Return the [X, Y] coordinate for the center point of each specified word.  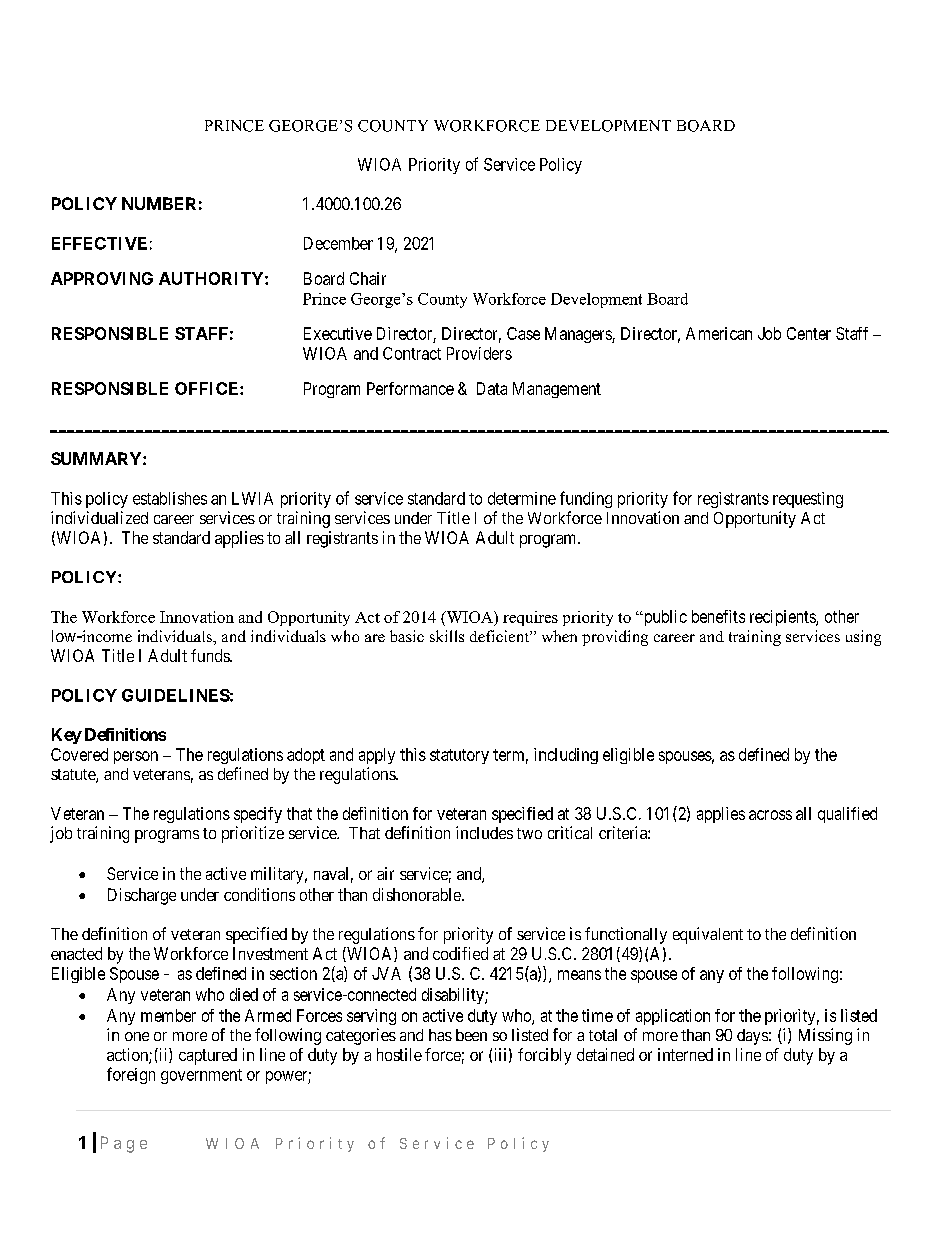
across [770, 815]
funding [586, 499]
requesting [808, 500]
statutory [459, 756]
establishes [170, 498]
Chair [368, 278]
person [136, 757]
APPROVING [102, 278]
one [137, 1036]
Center [809, 333]
